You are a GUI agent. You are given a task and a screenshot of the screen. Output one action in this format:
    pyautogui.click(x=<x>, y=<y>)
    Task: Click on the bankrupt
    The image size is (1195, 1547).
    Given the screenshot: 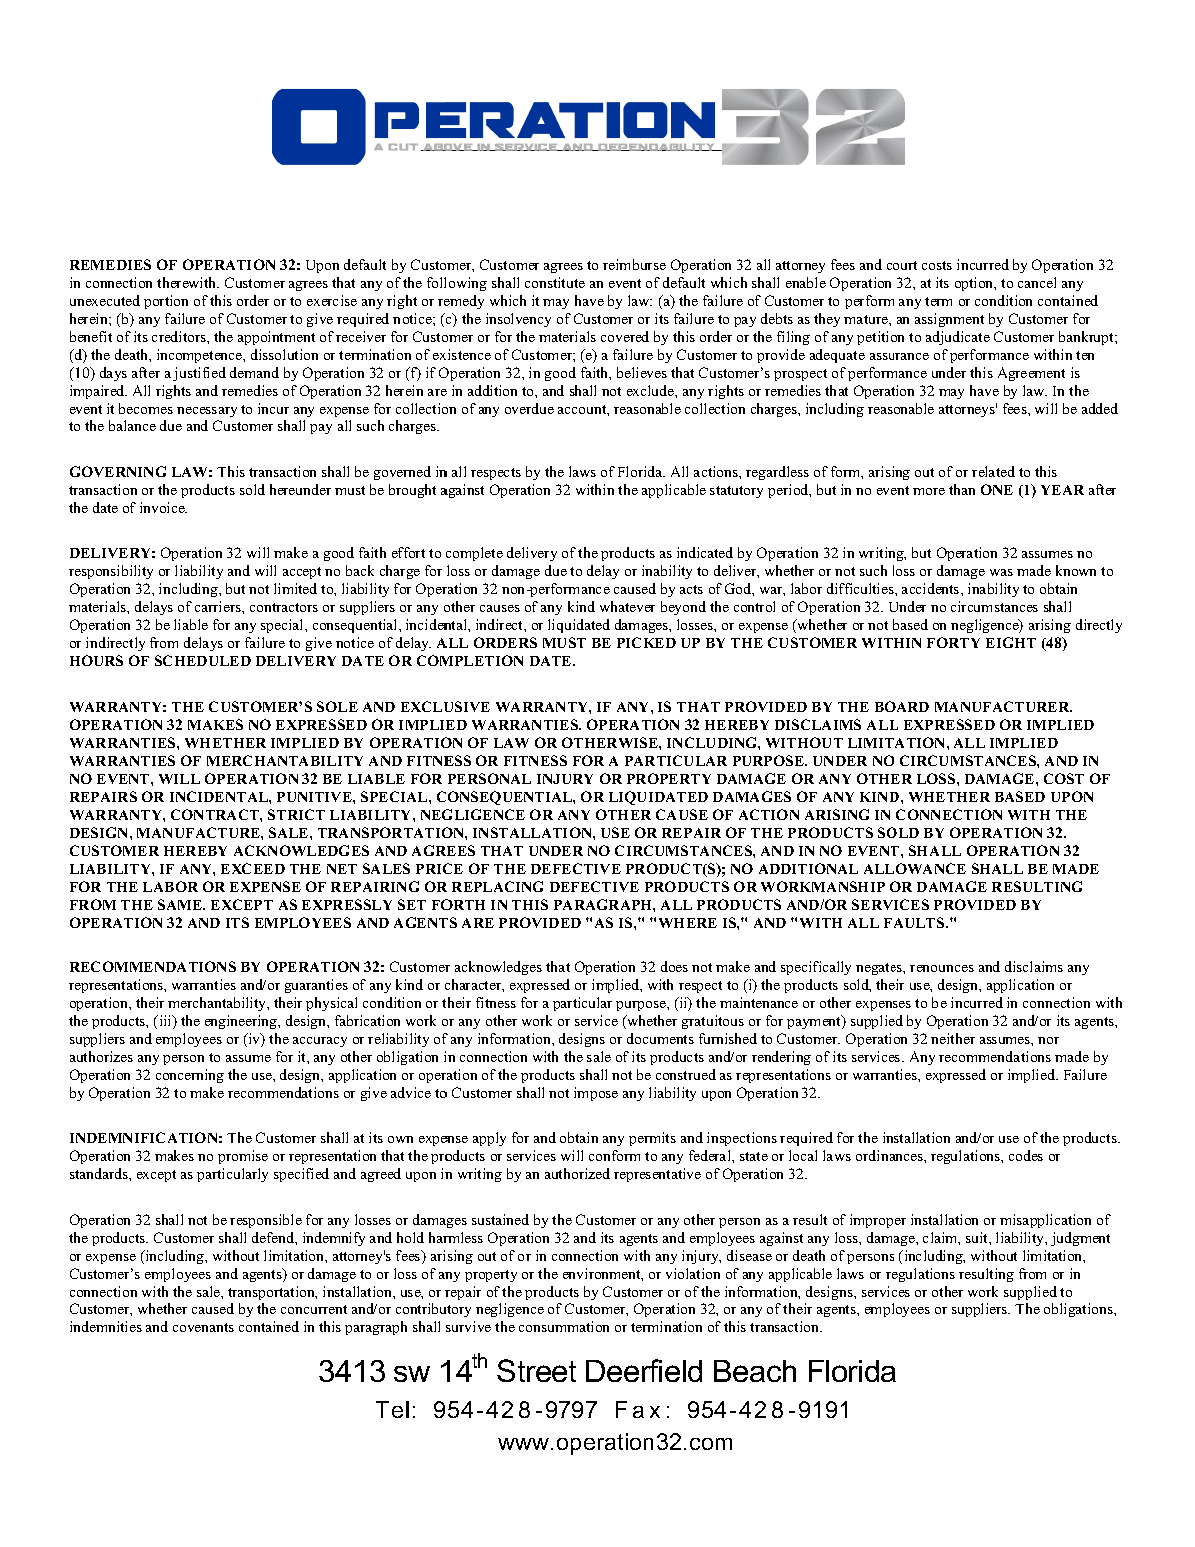 What is the action you would take?
    pyautogui.click(x=1087, y=338)
